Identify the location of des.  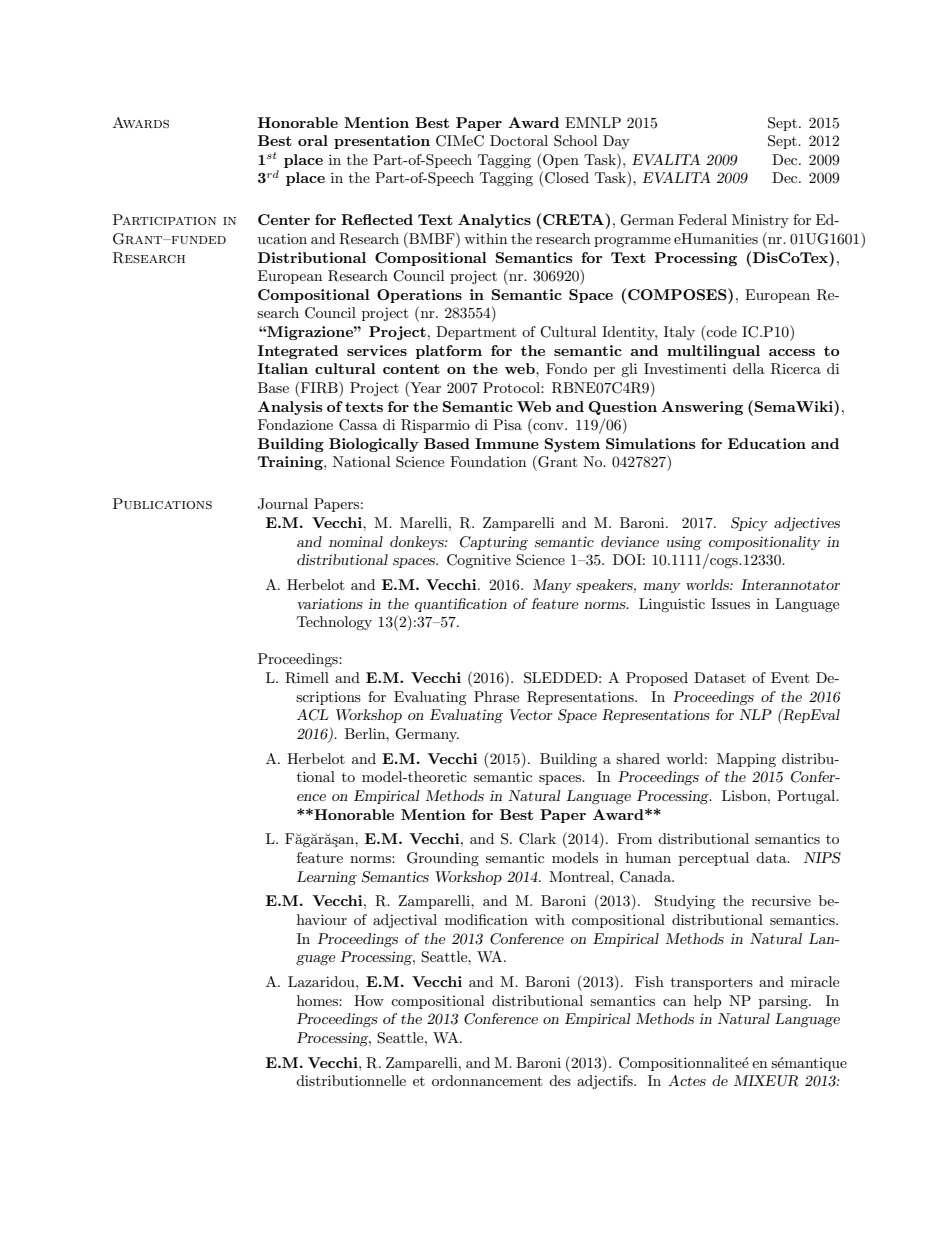
(560, 1080).
